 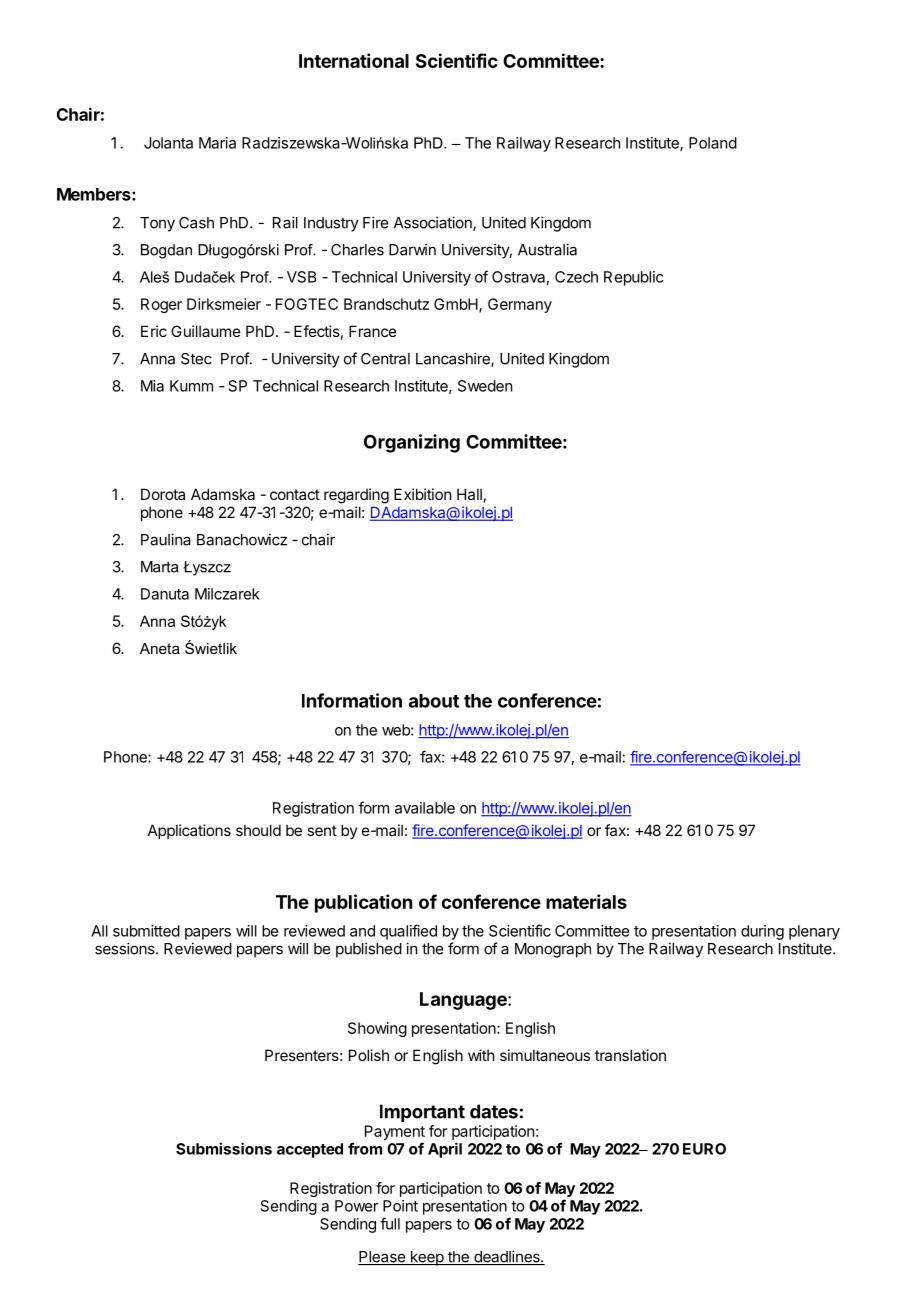 What do you see at coordinates (426, 1258) in the screenshot?
I see `keep` at bounding box center [426, 1258].
